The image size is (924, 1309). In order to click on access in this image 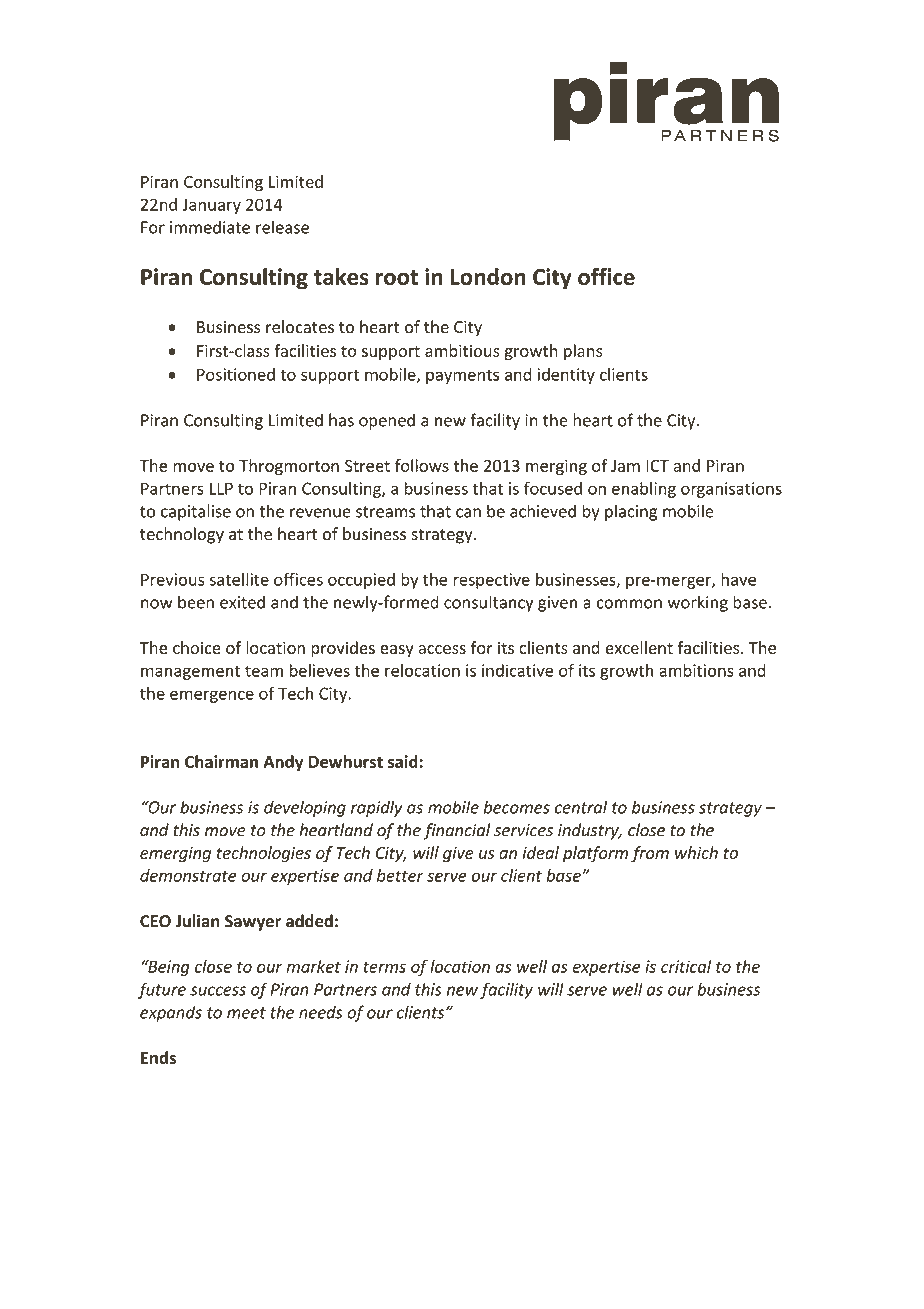, I will do `click(442, 649)`.
